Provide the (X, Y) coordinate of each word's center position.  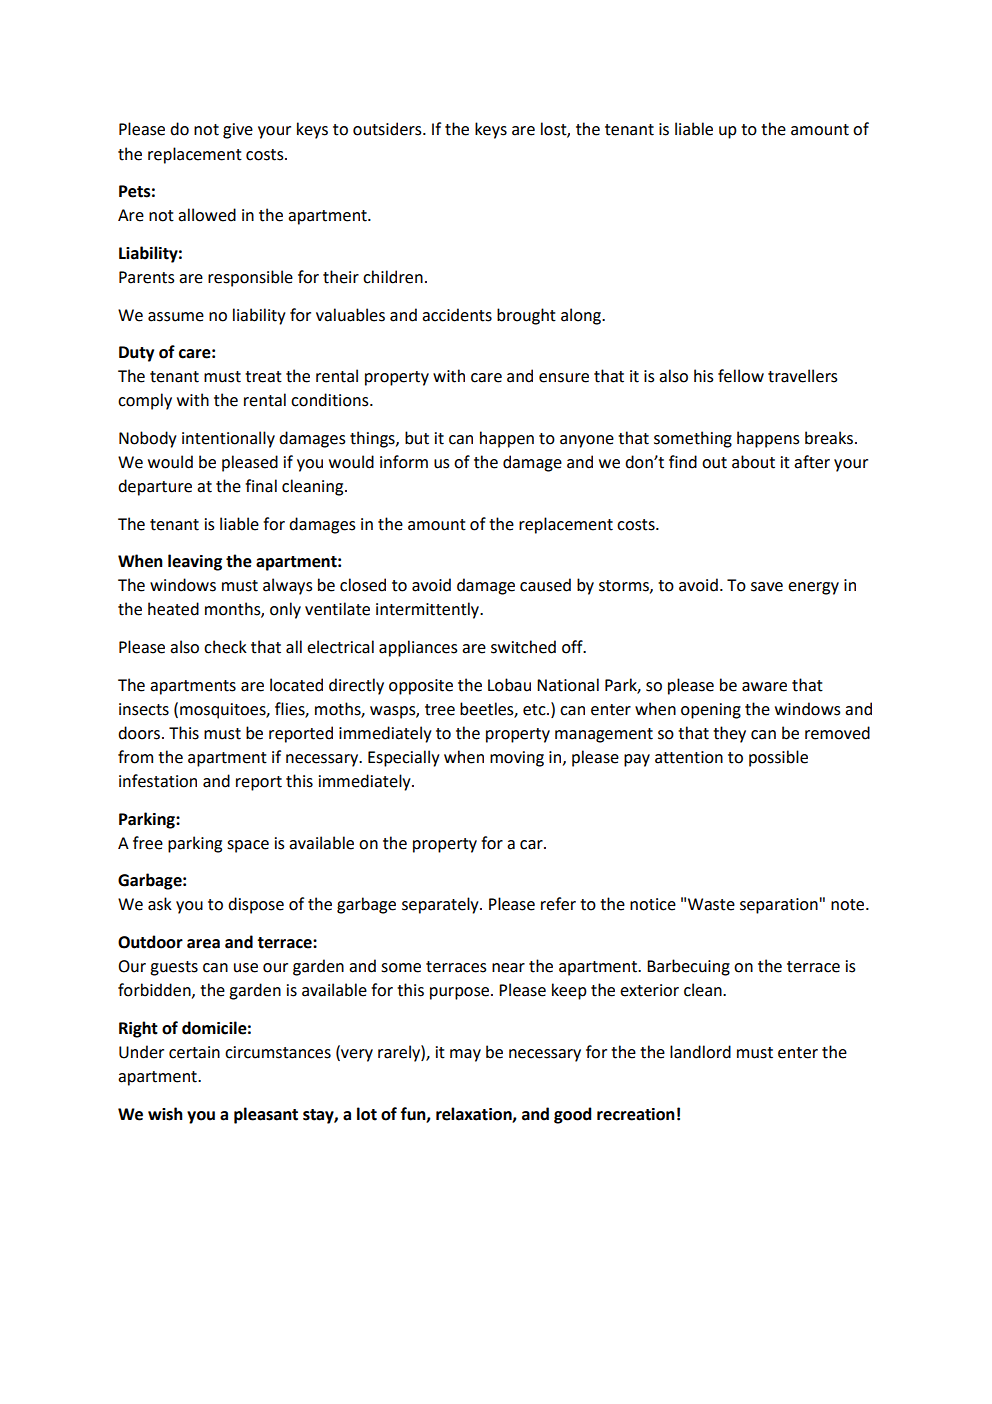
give (238, 131)
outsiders (388, 129)
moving (517, 759)
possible (778, 758)
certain (194, 1052)
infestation (158, 781)
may (465, 1055)
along (582, 316)
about (753, 462)
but (417, 438)
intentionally (228, 439)
